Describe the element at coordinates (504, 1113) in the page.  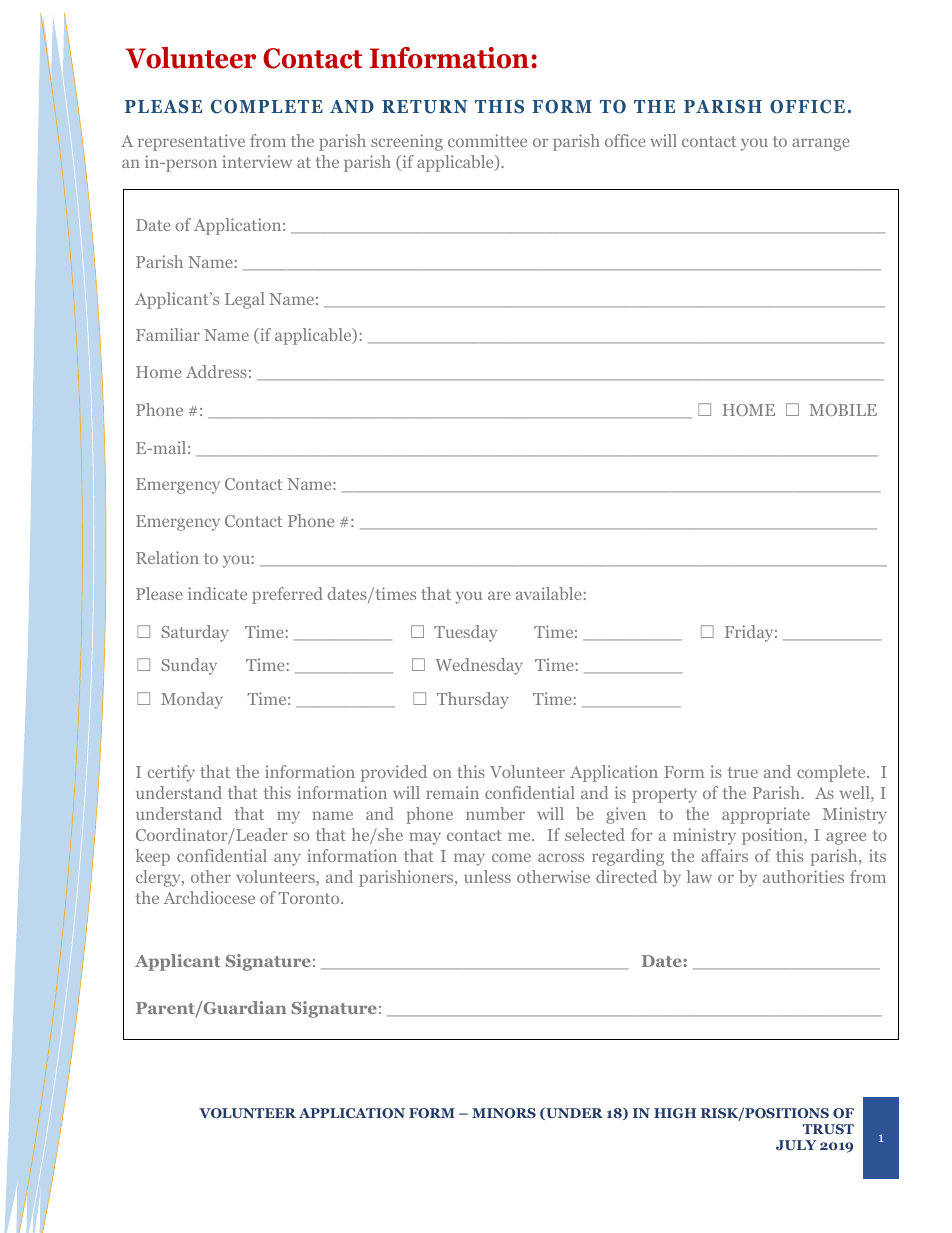
I see `MINORS` at that location.
